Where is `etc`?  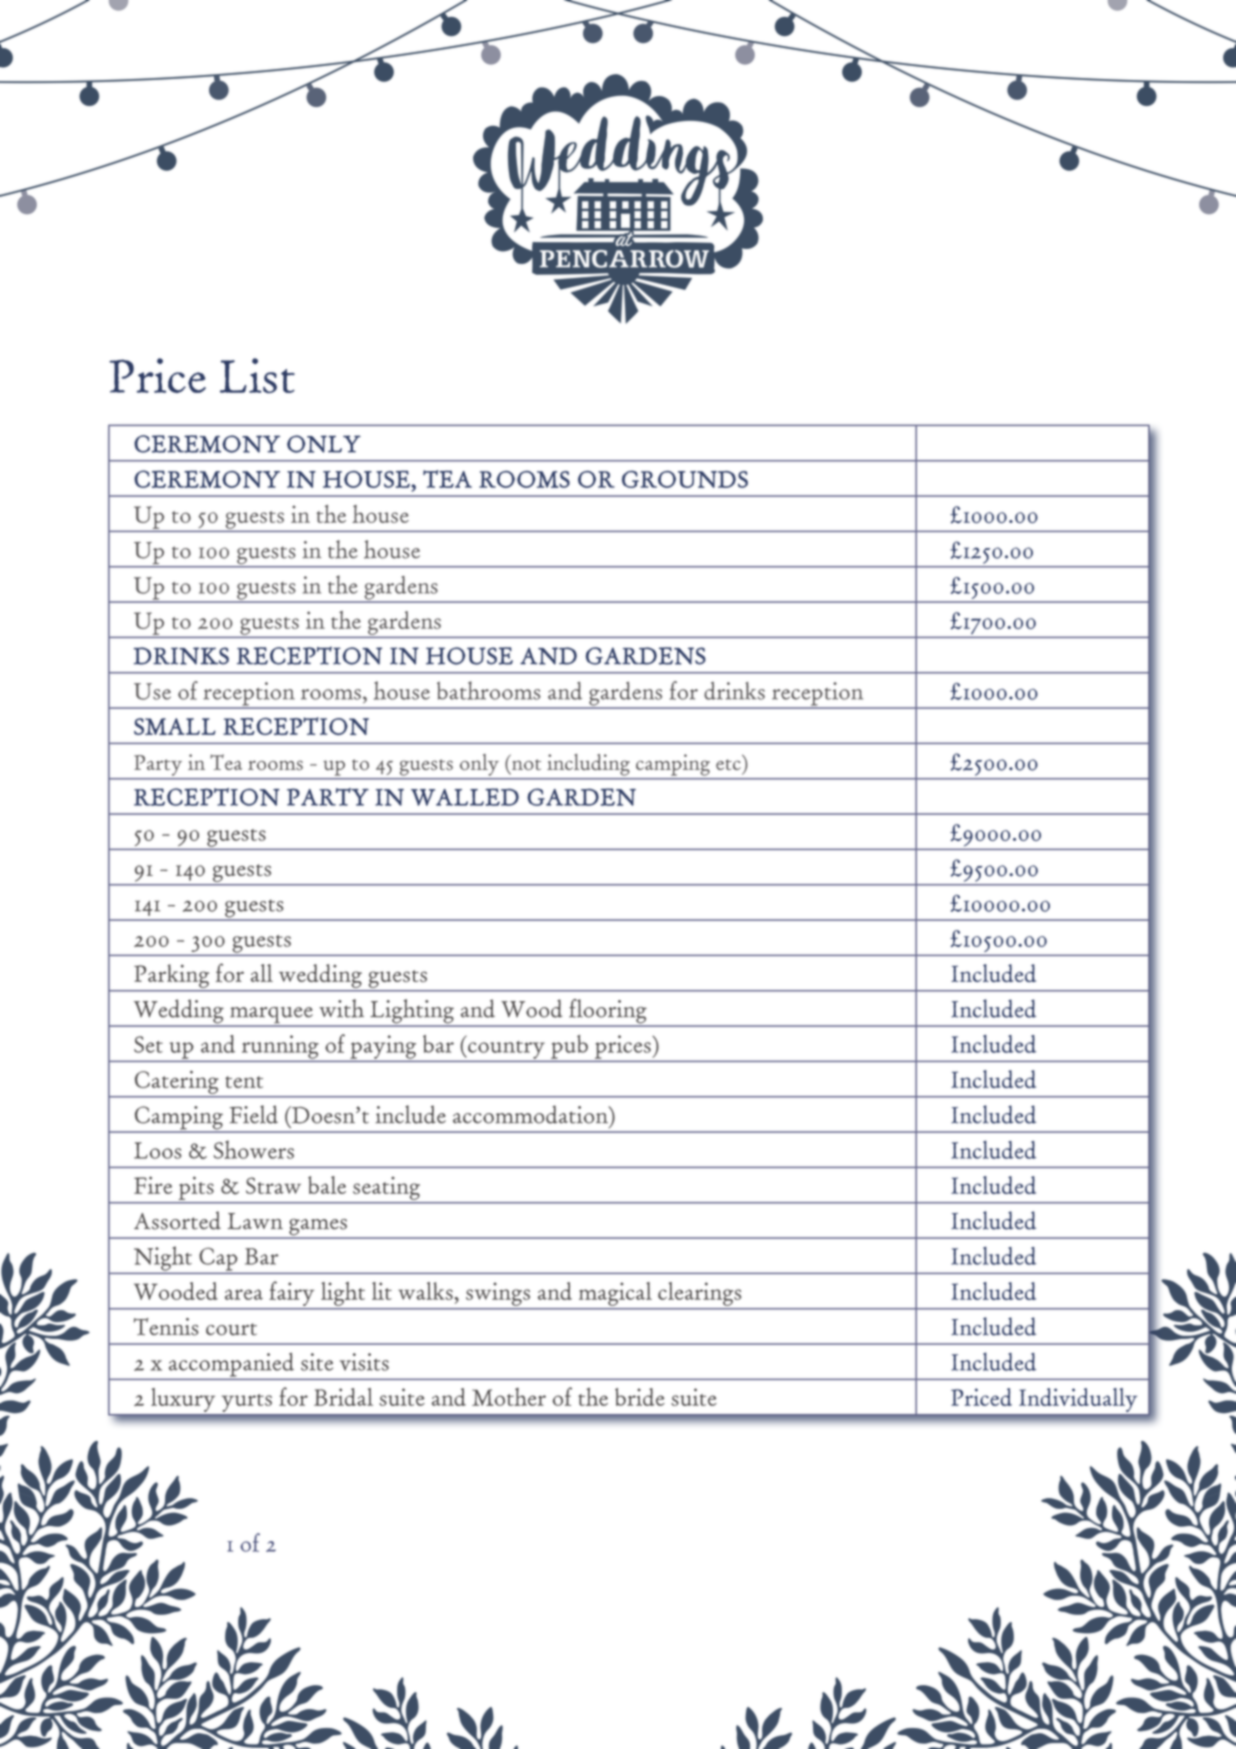
etc is located at coordinates (728, 764).
